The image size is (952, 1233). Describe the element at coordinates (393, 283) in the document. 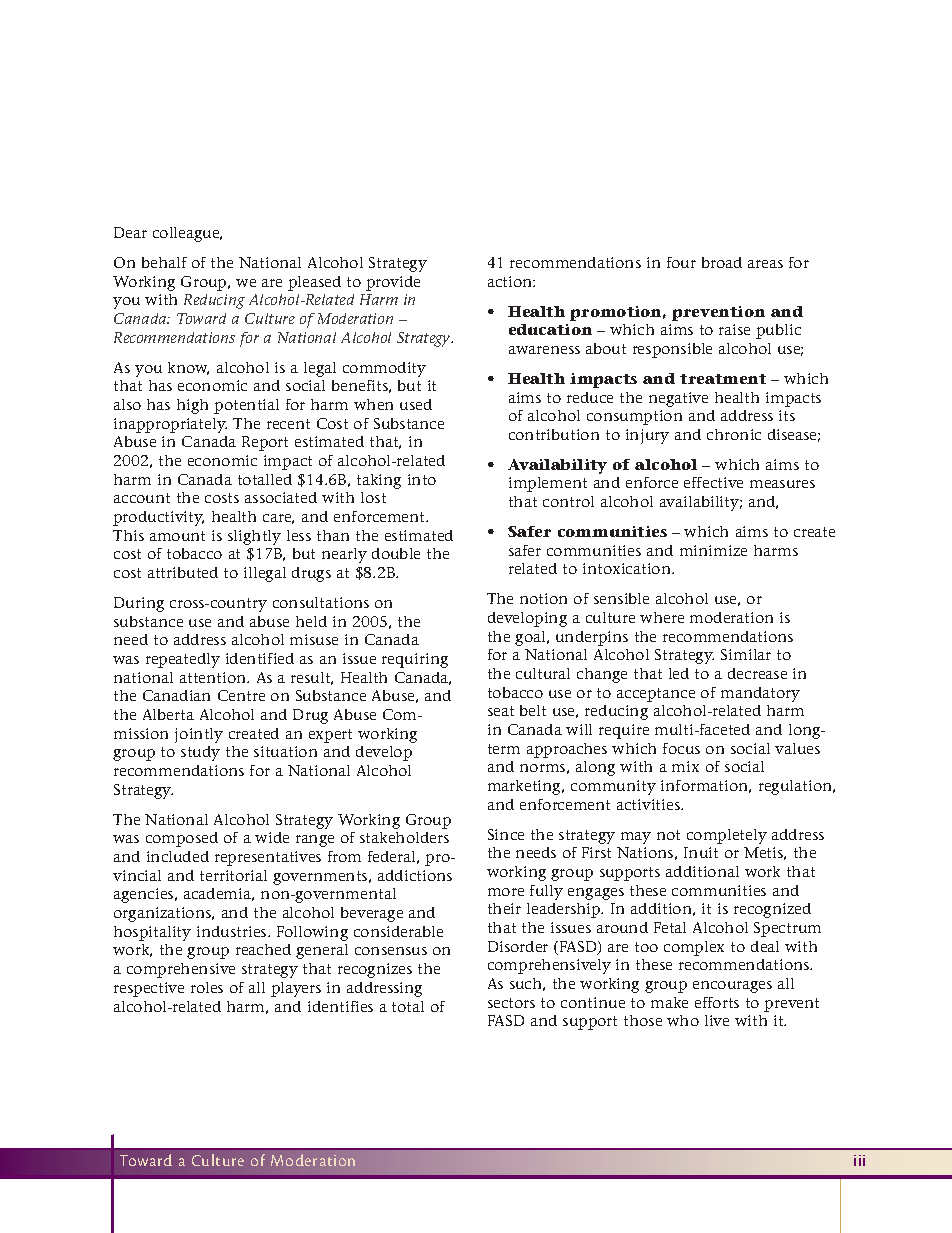

I see `provide` at that location.
